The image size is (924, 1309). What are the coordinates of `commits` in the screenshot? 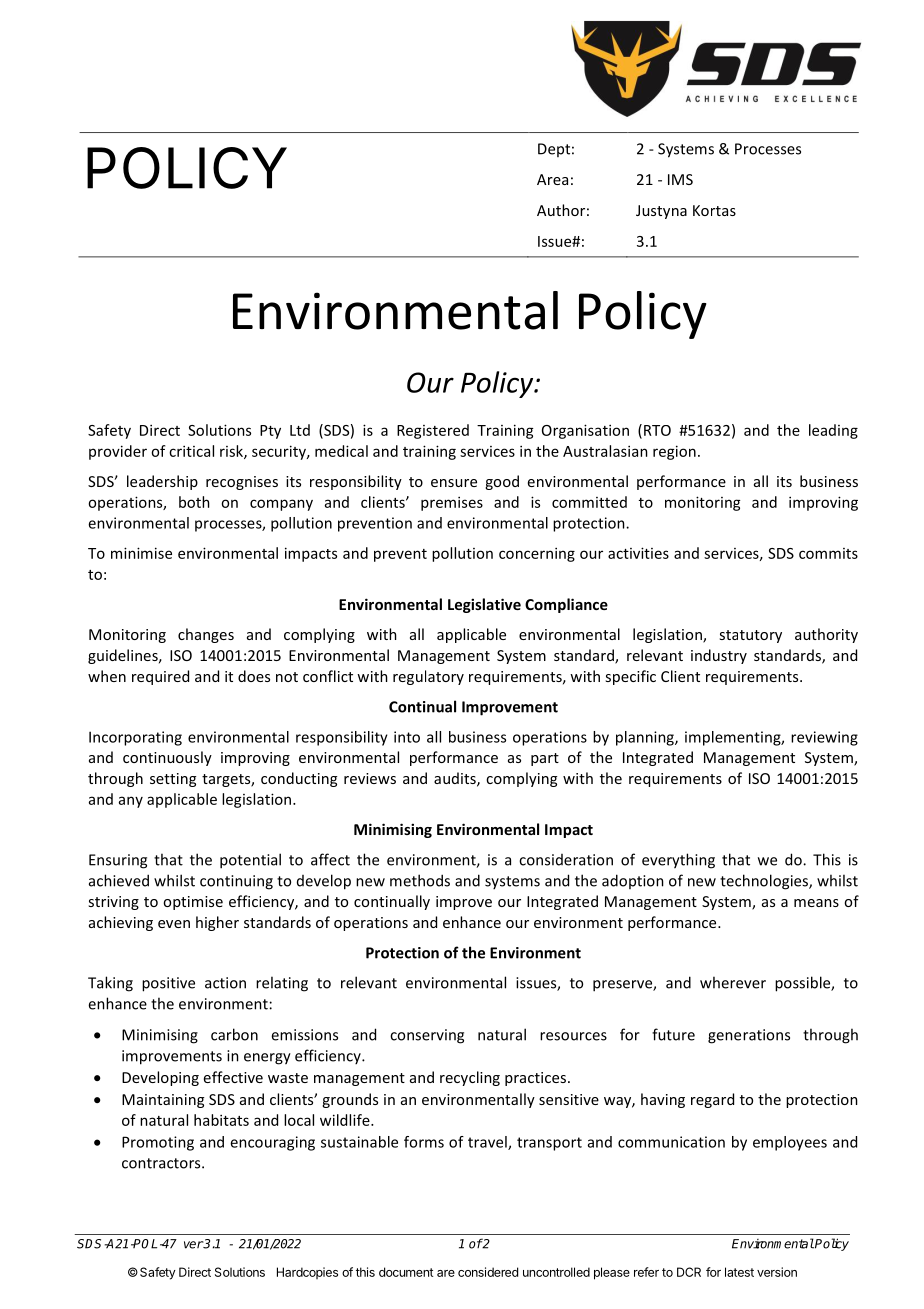 It's located at (828, 553).
